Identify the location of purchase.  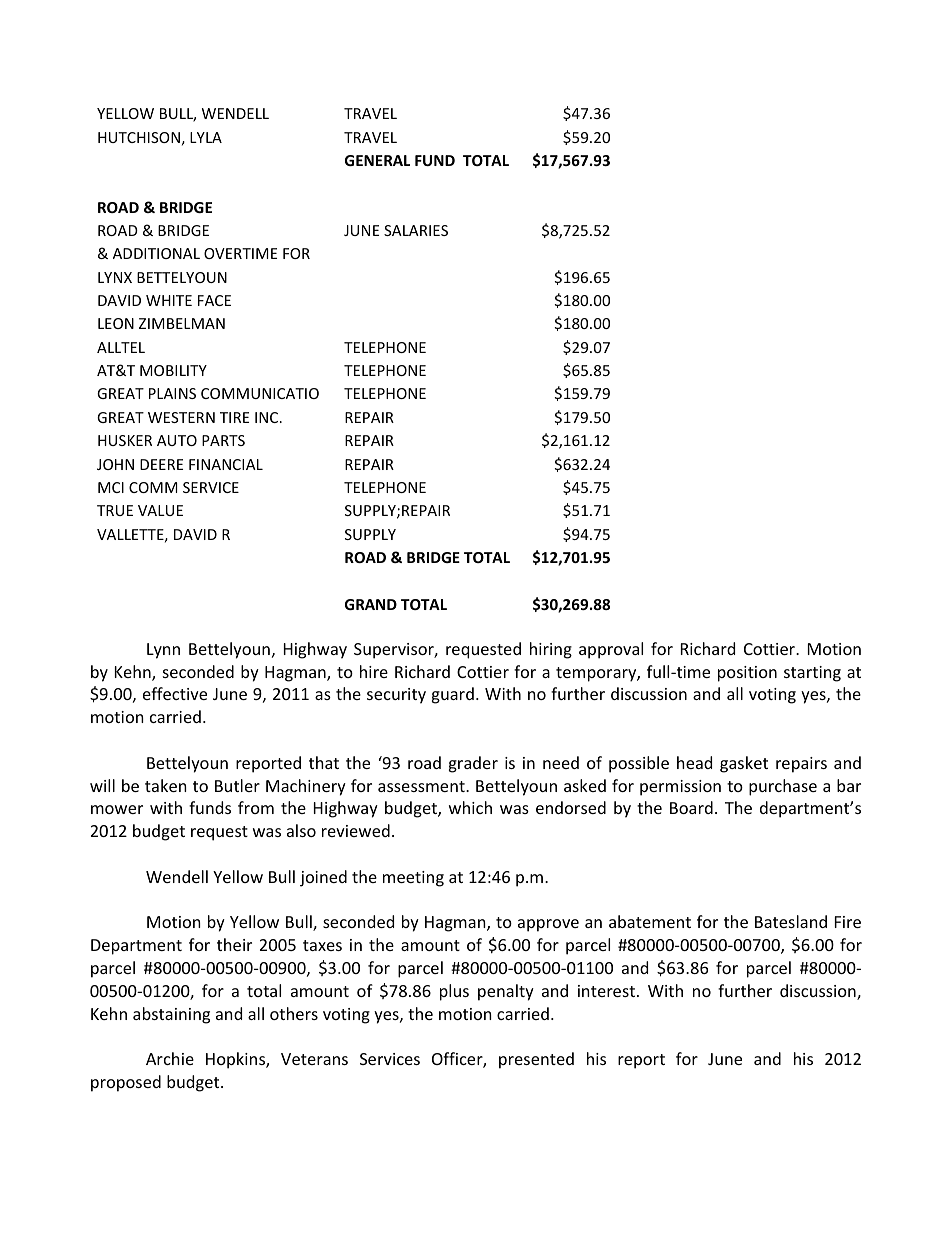
(783, 787).
